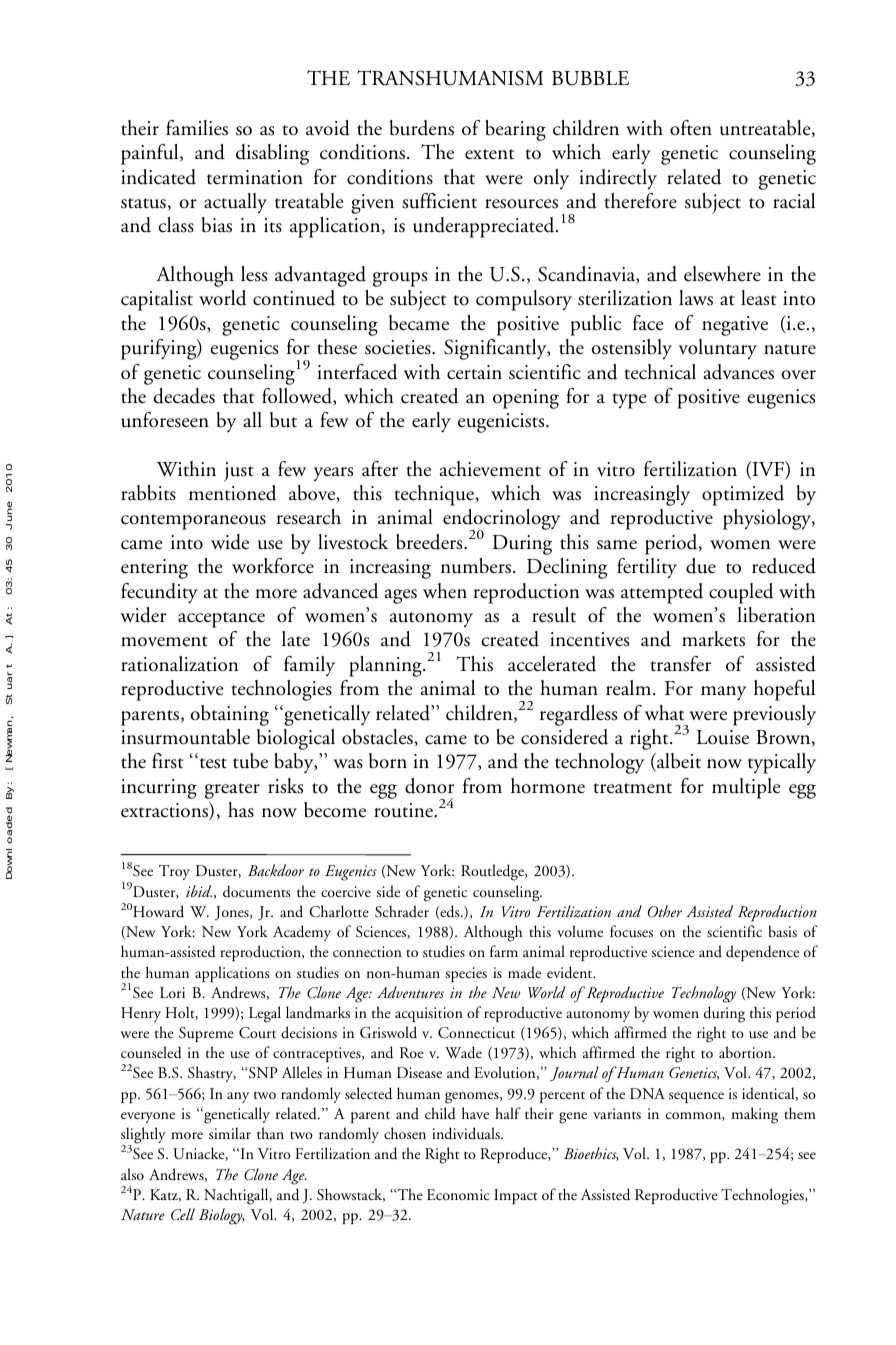 The width and height of the screenshot is (896, 1345). Describe the element at coordinates (422, 128) in the screenshot. I see `burdens` at that location.
